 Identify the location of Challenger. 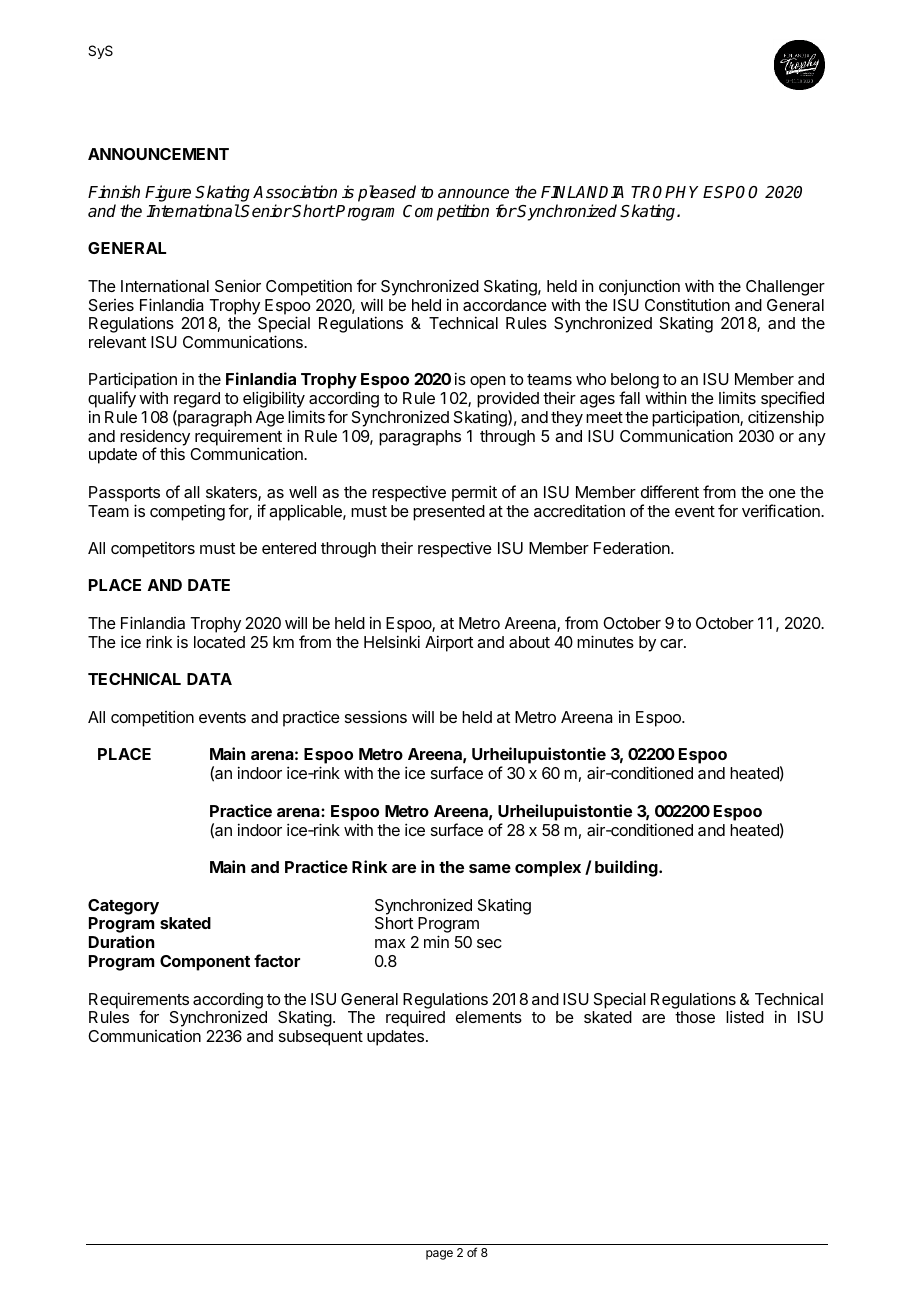
(785, 288).
